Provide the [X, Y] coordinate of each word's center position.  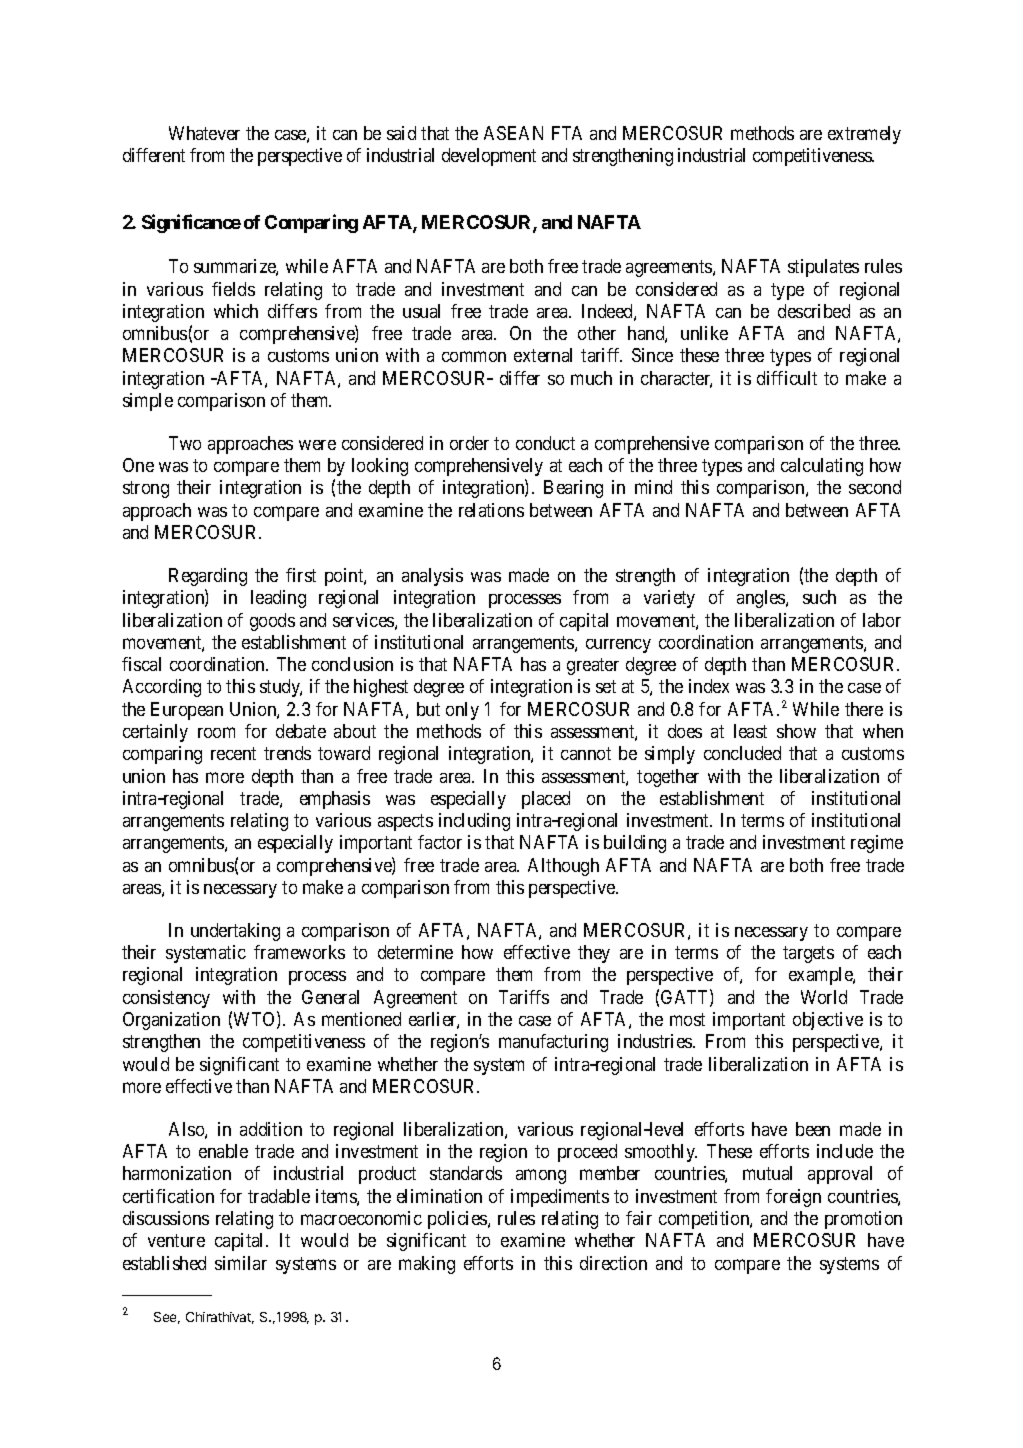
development [489, 157]
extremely [864, 135]
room [216, 732]
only [462, 711]
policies [458, 1220]
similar [241, 1263]
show [796, 731]
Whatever [204, 133]
